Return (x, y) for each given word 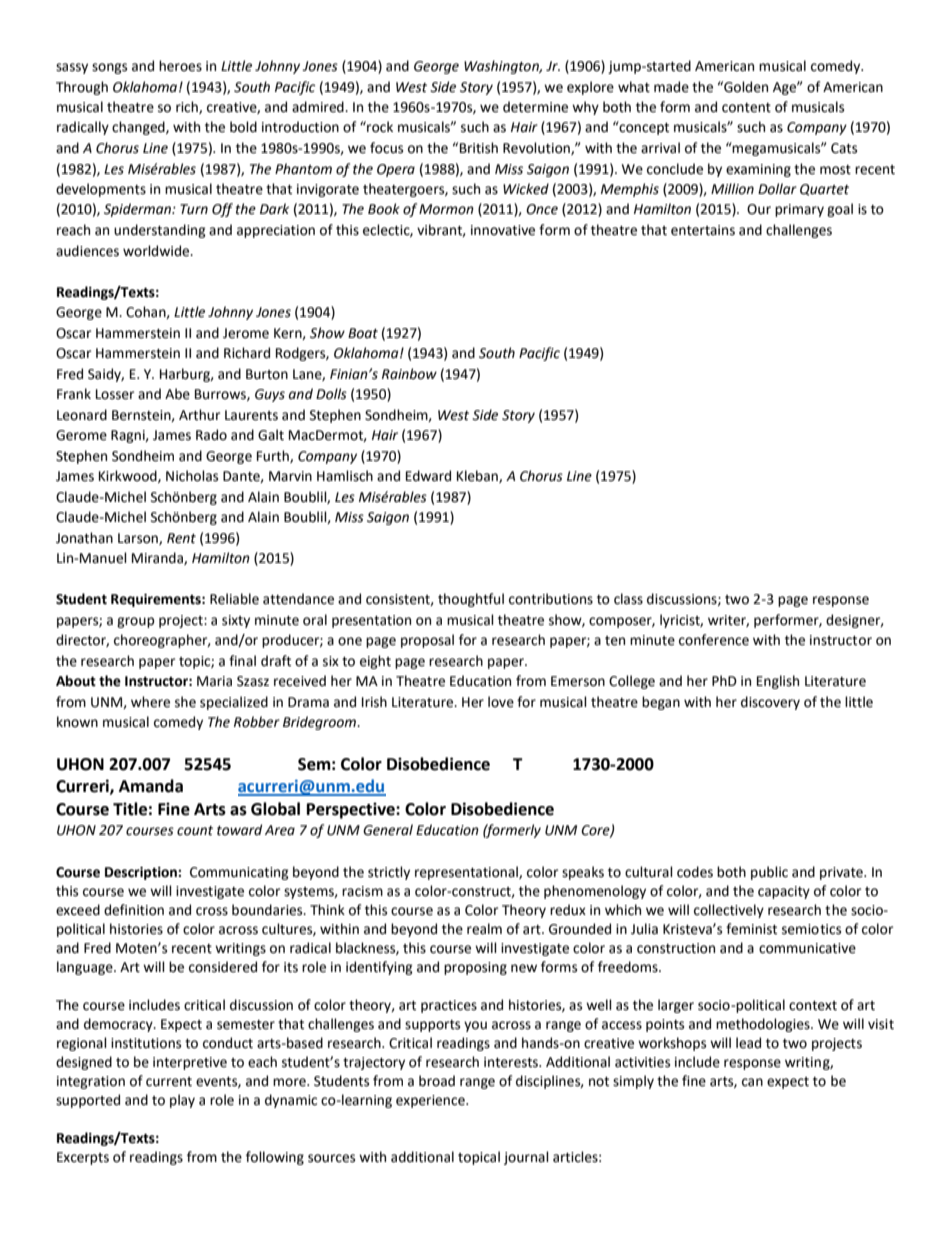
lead (748, 1043)
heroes (180, 66)
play (182, 1101)
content (746, 108)
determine (535, 107)
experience (431, 1101)
